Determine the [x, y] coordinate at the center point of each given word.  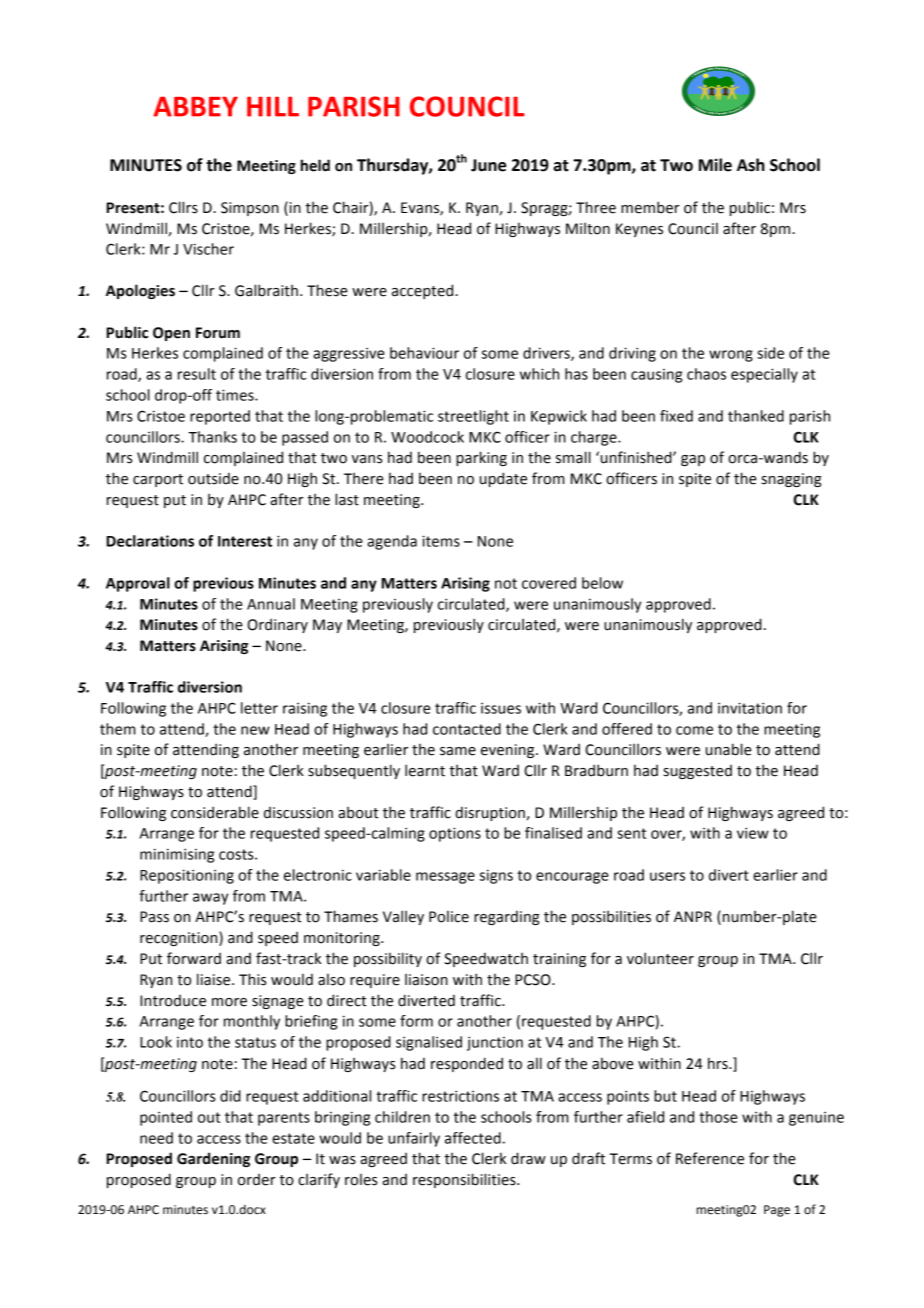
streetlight [473, 417]
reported [220, 417]
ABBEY [195, 106]
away [210, 899]
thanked [756, 416]
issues [501, 708]
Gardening [213, 1159]
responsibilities [465, 1180]
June [488, 165]
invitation [750, 708]
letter [259, 708]
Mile [715, 165]
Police [449, 916]
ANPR [693, 916]
